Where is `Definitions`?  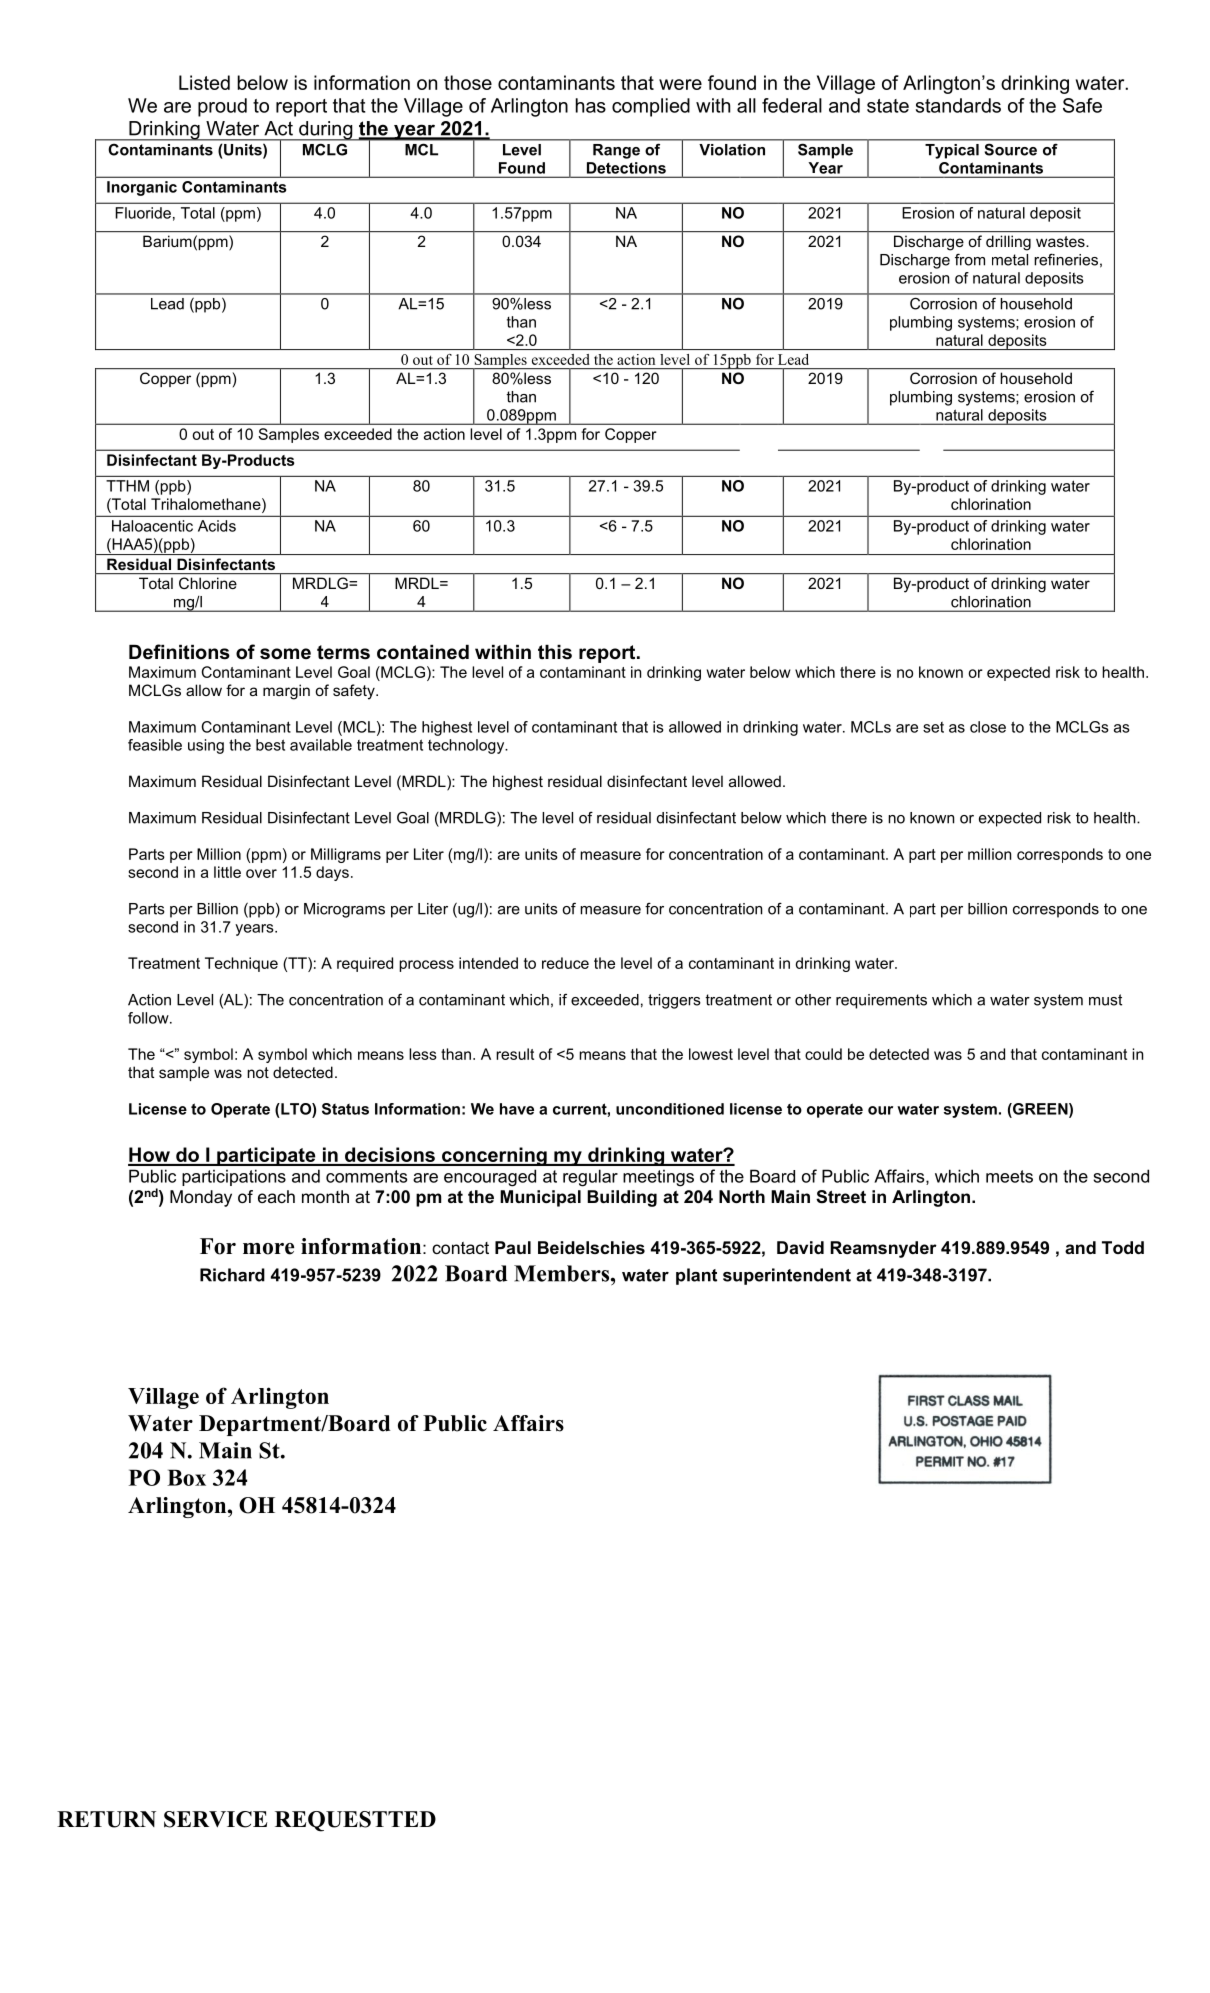
Definitions is located at coordinates (179, 652).
